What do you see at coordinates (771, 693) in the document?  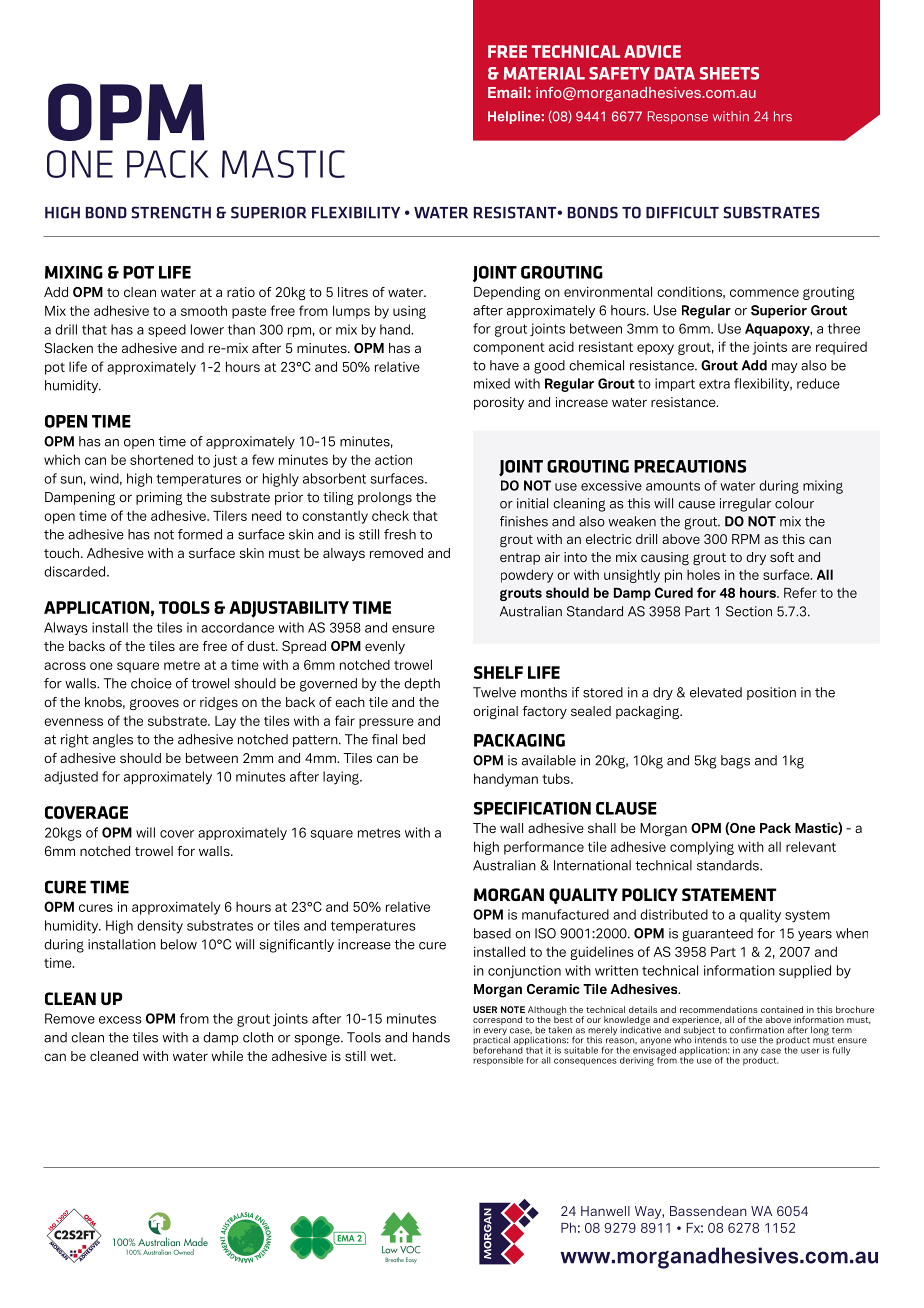 I see `position` at bounding box center [771, 693].
